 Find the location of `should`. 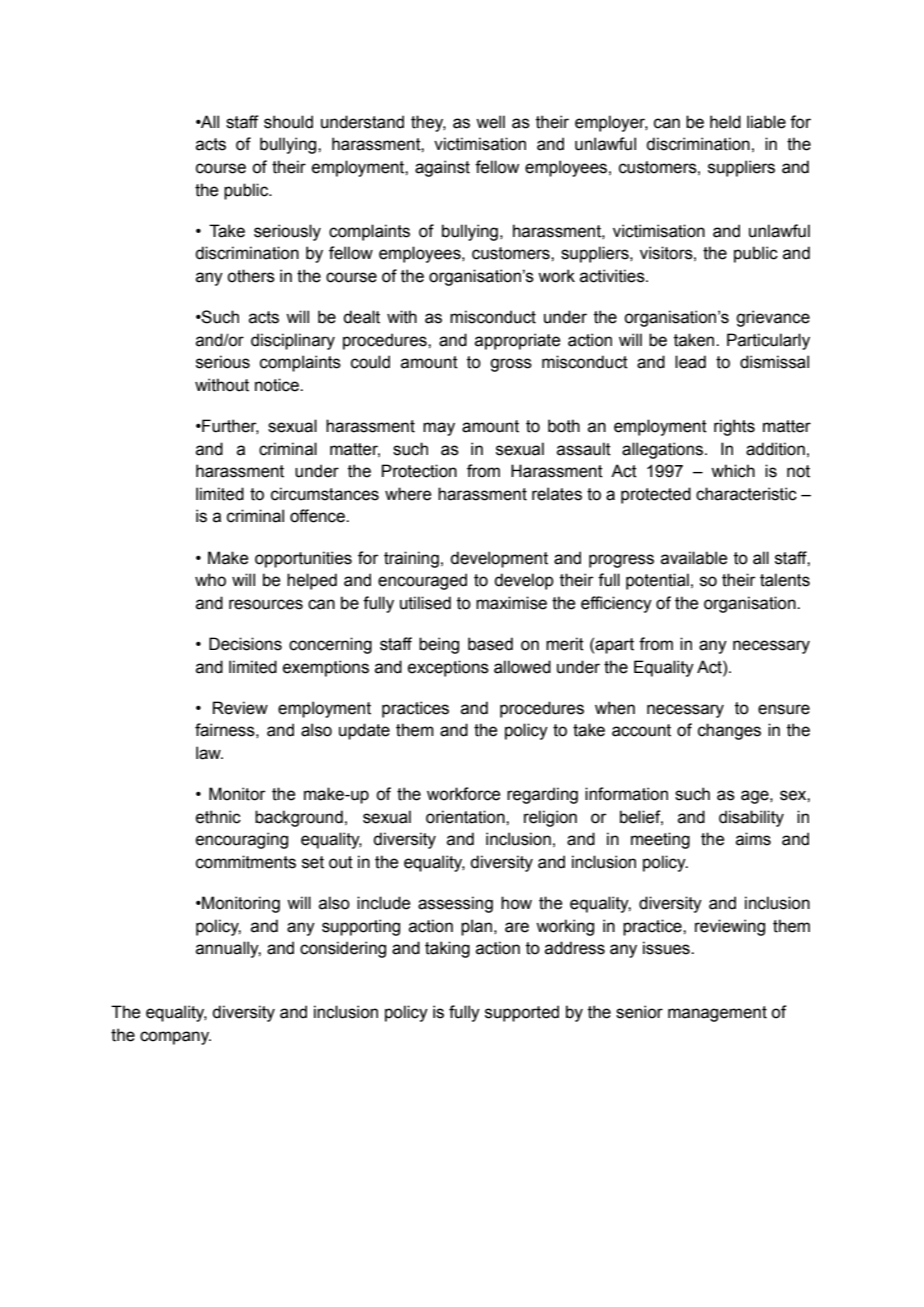

should is located at coordinates (288, 122).
